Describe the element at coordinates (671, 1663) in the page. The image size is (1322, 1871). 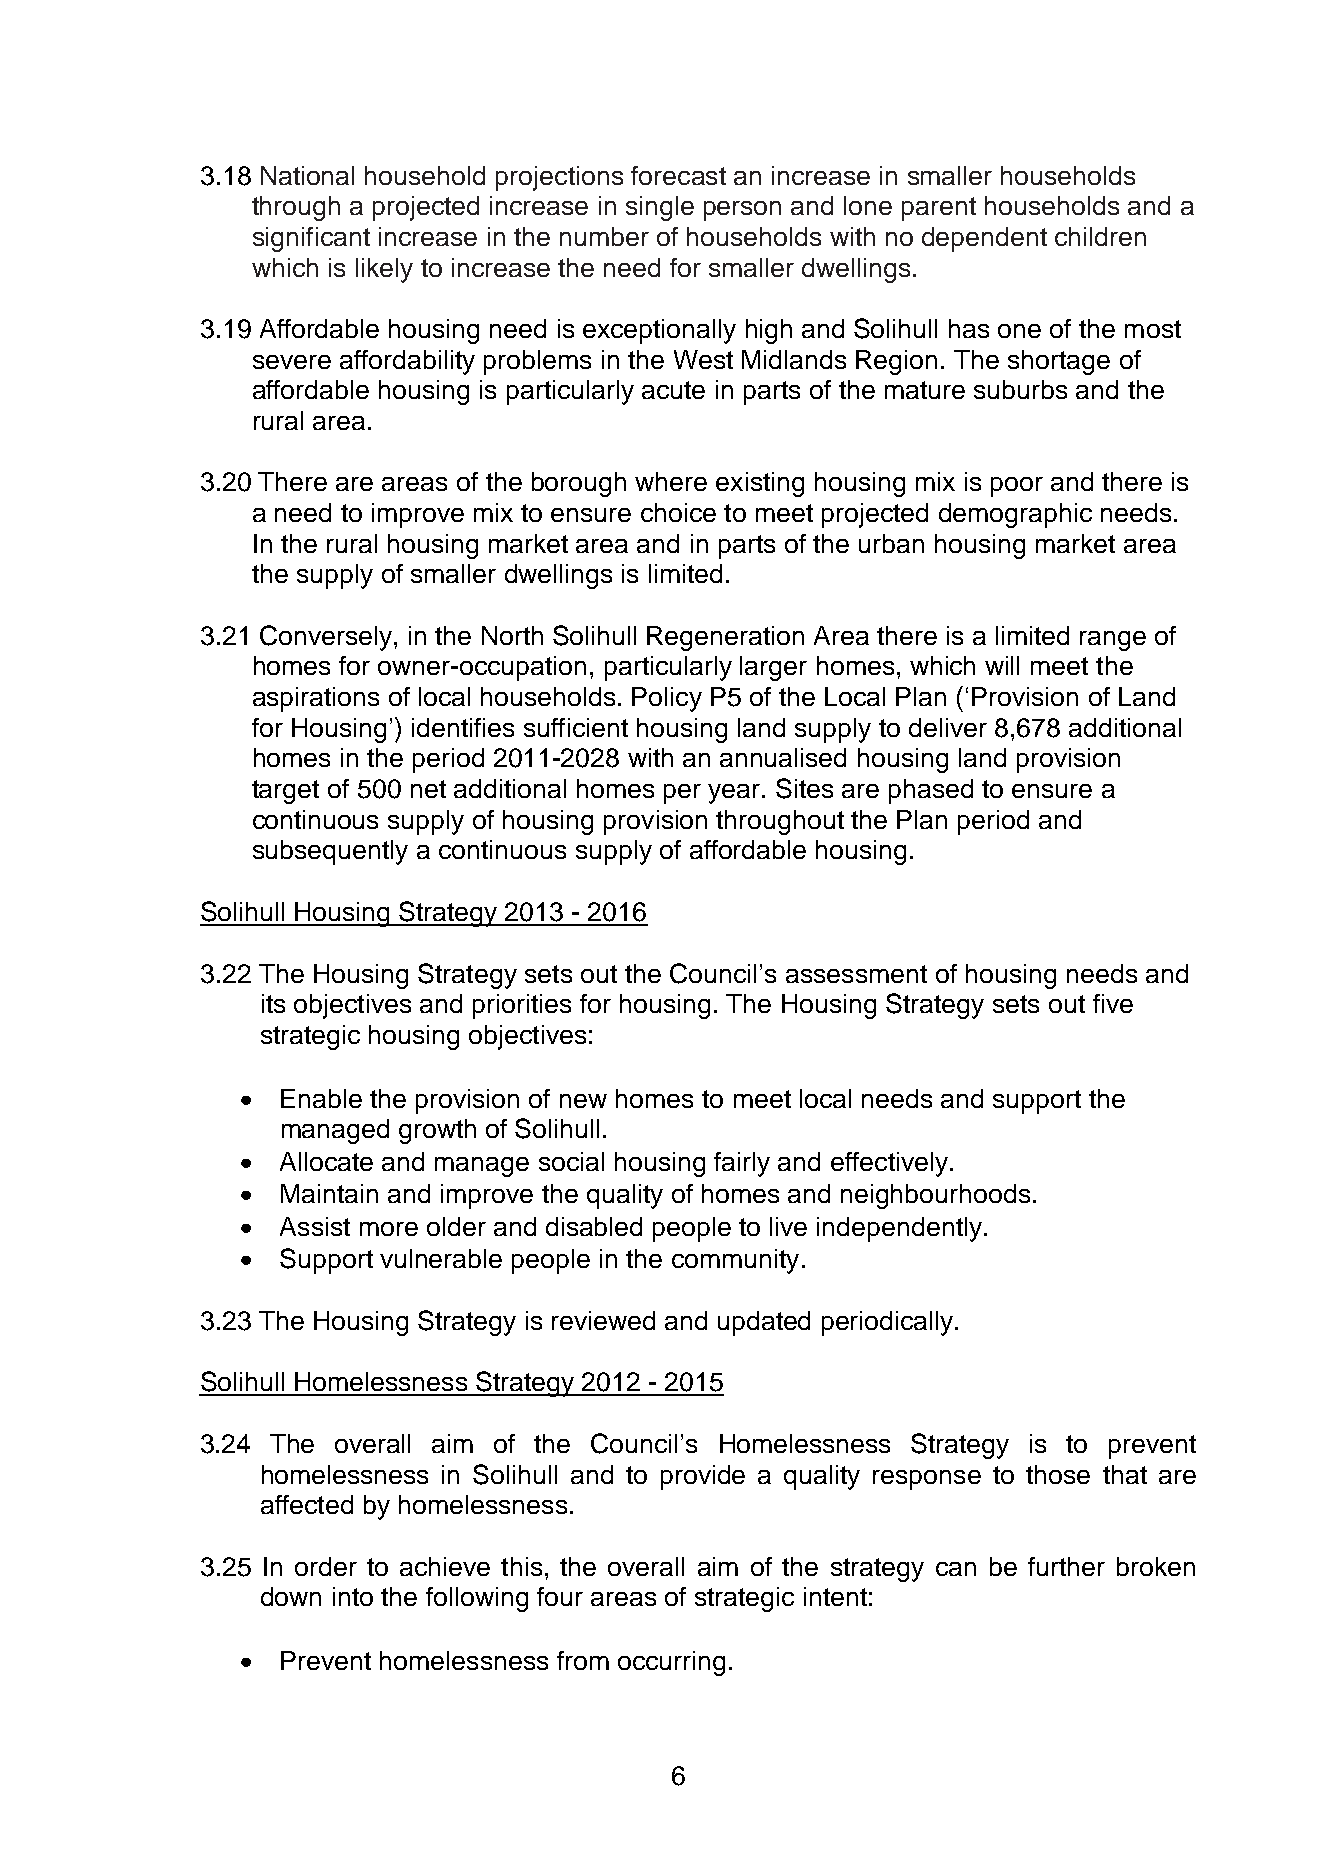
I see `occurring` at that location.
